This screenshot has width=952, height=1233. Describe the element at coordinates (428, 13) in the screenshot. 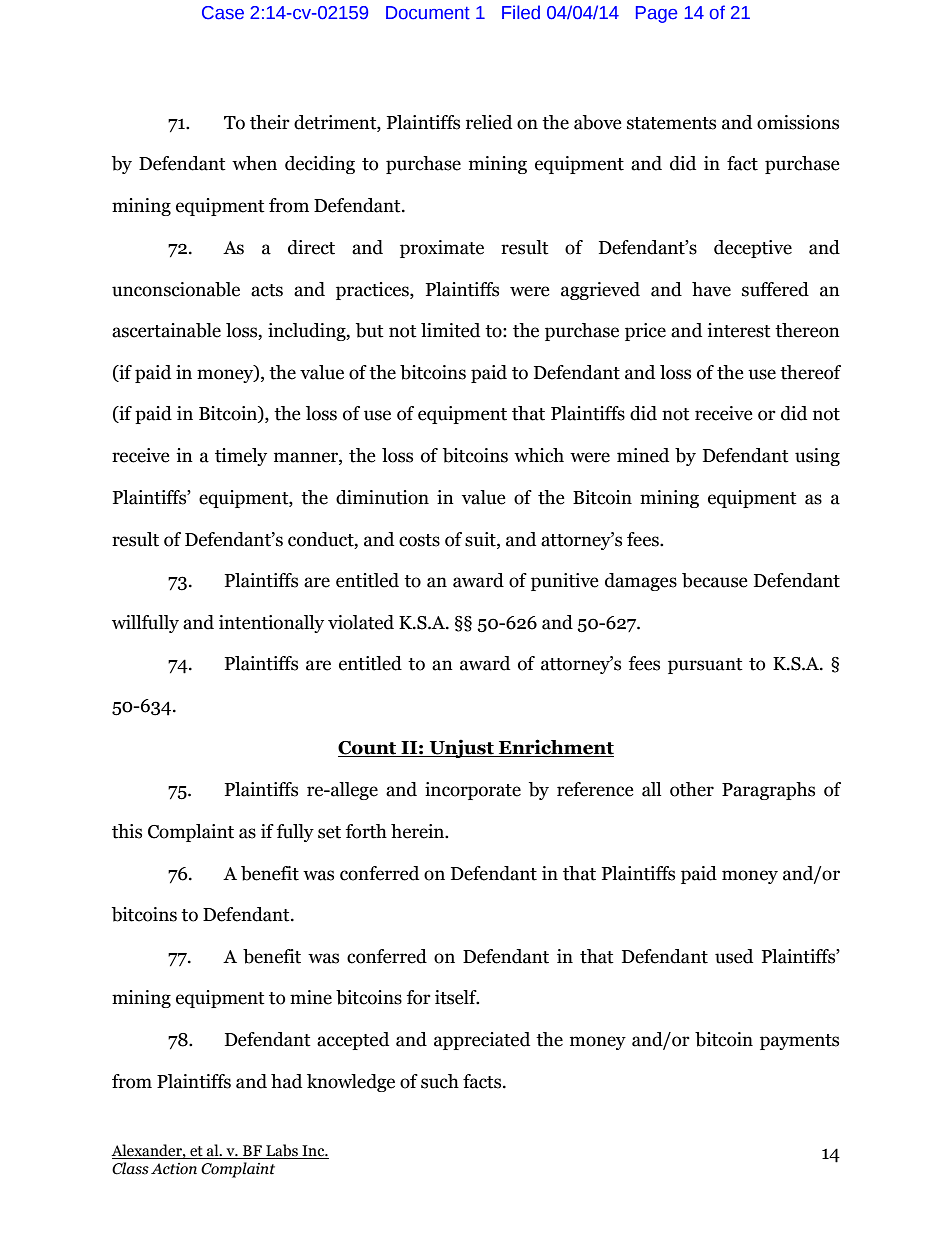

I see `Document` at that location.
